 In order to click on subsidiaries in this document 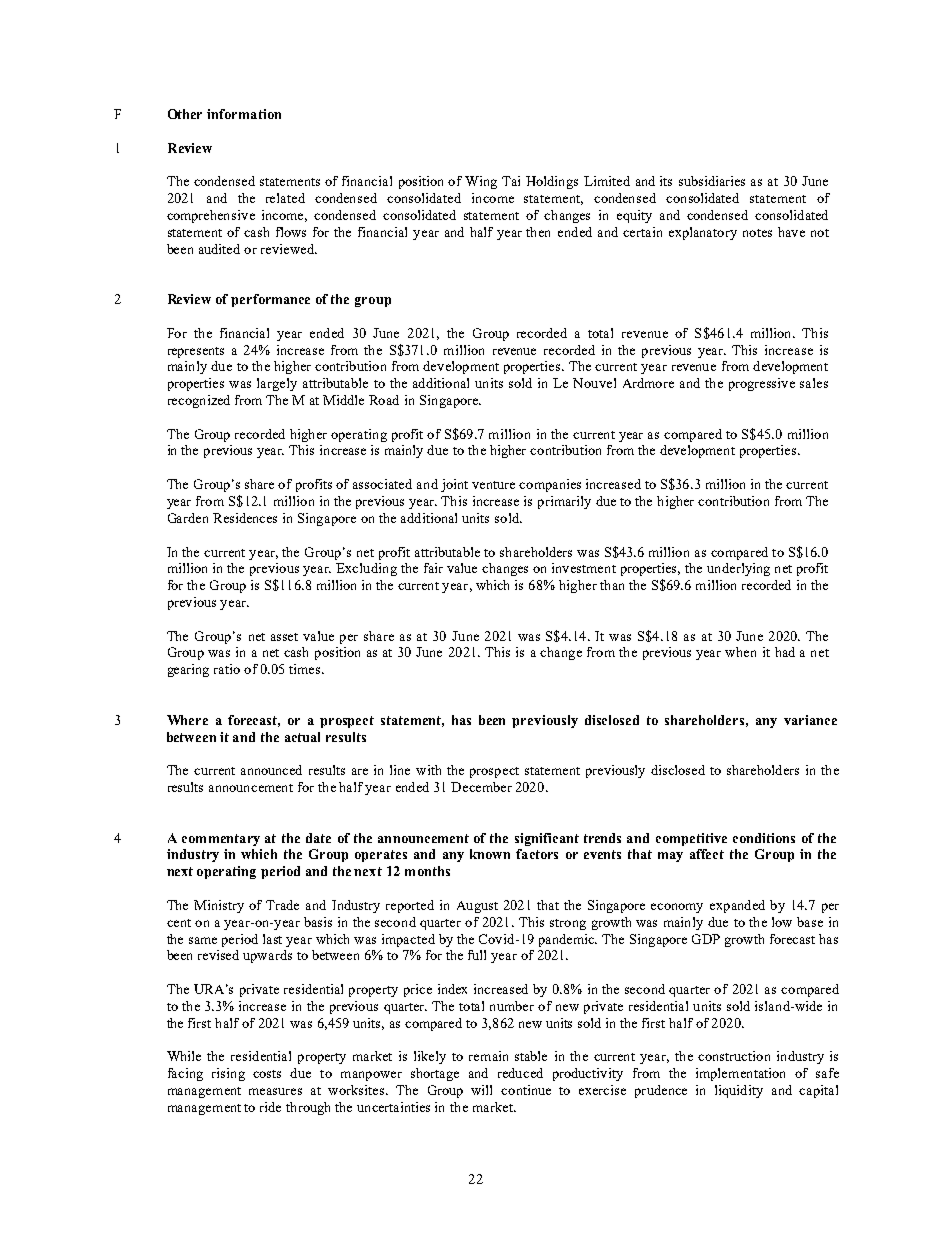, I will do `click(712, 181)`.
